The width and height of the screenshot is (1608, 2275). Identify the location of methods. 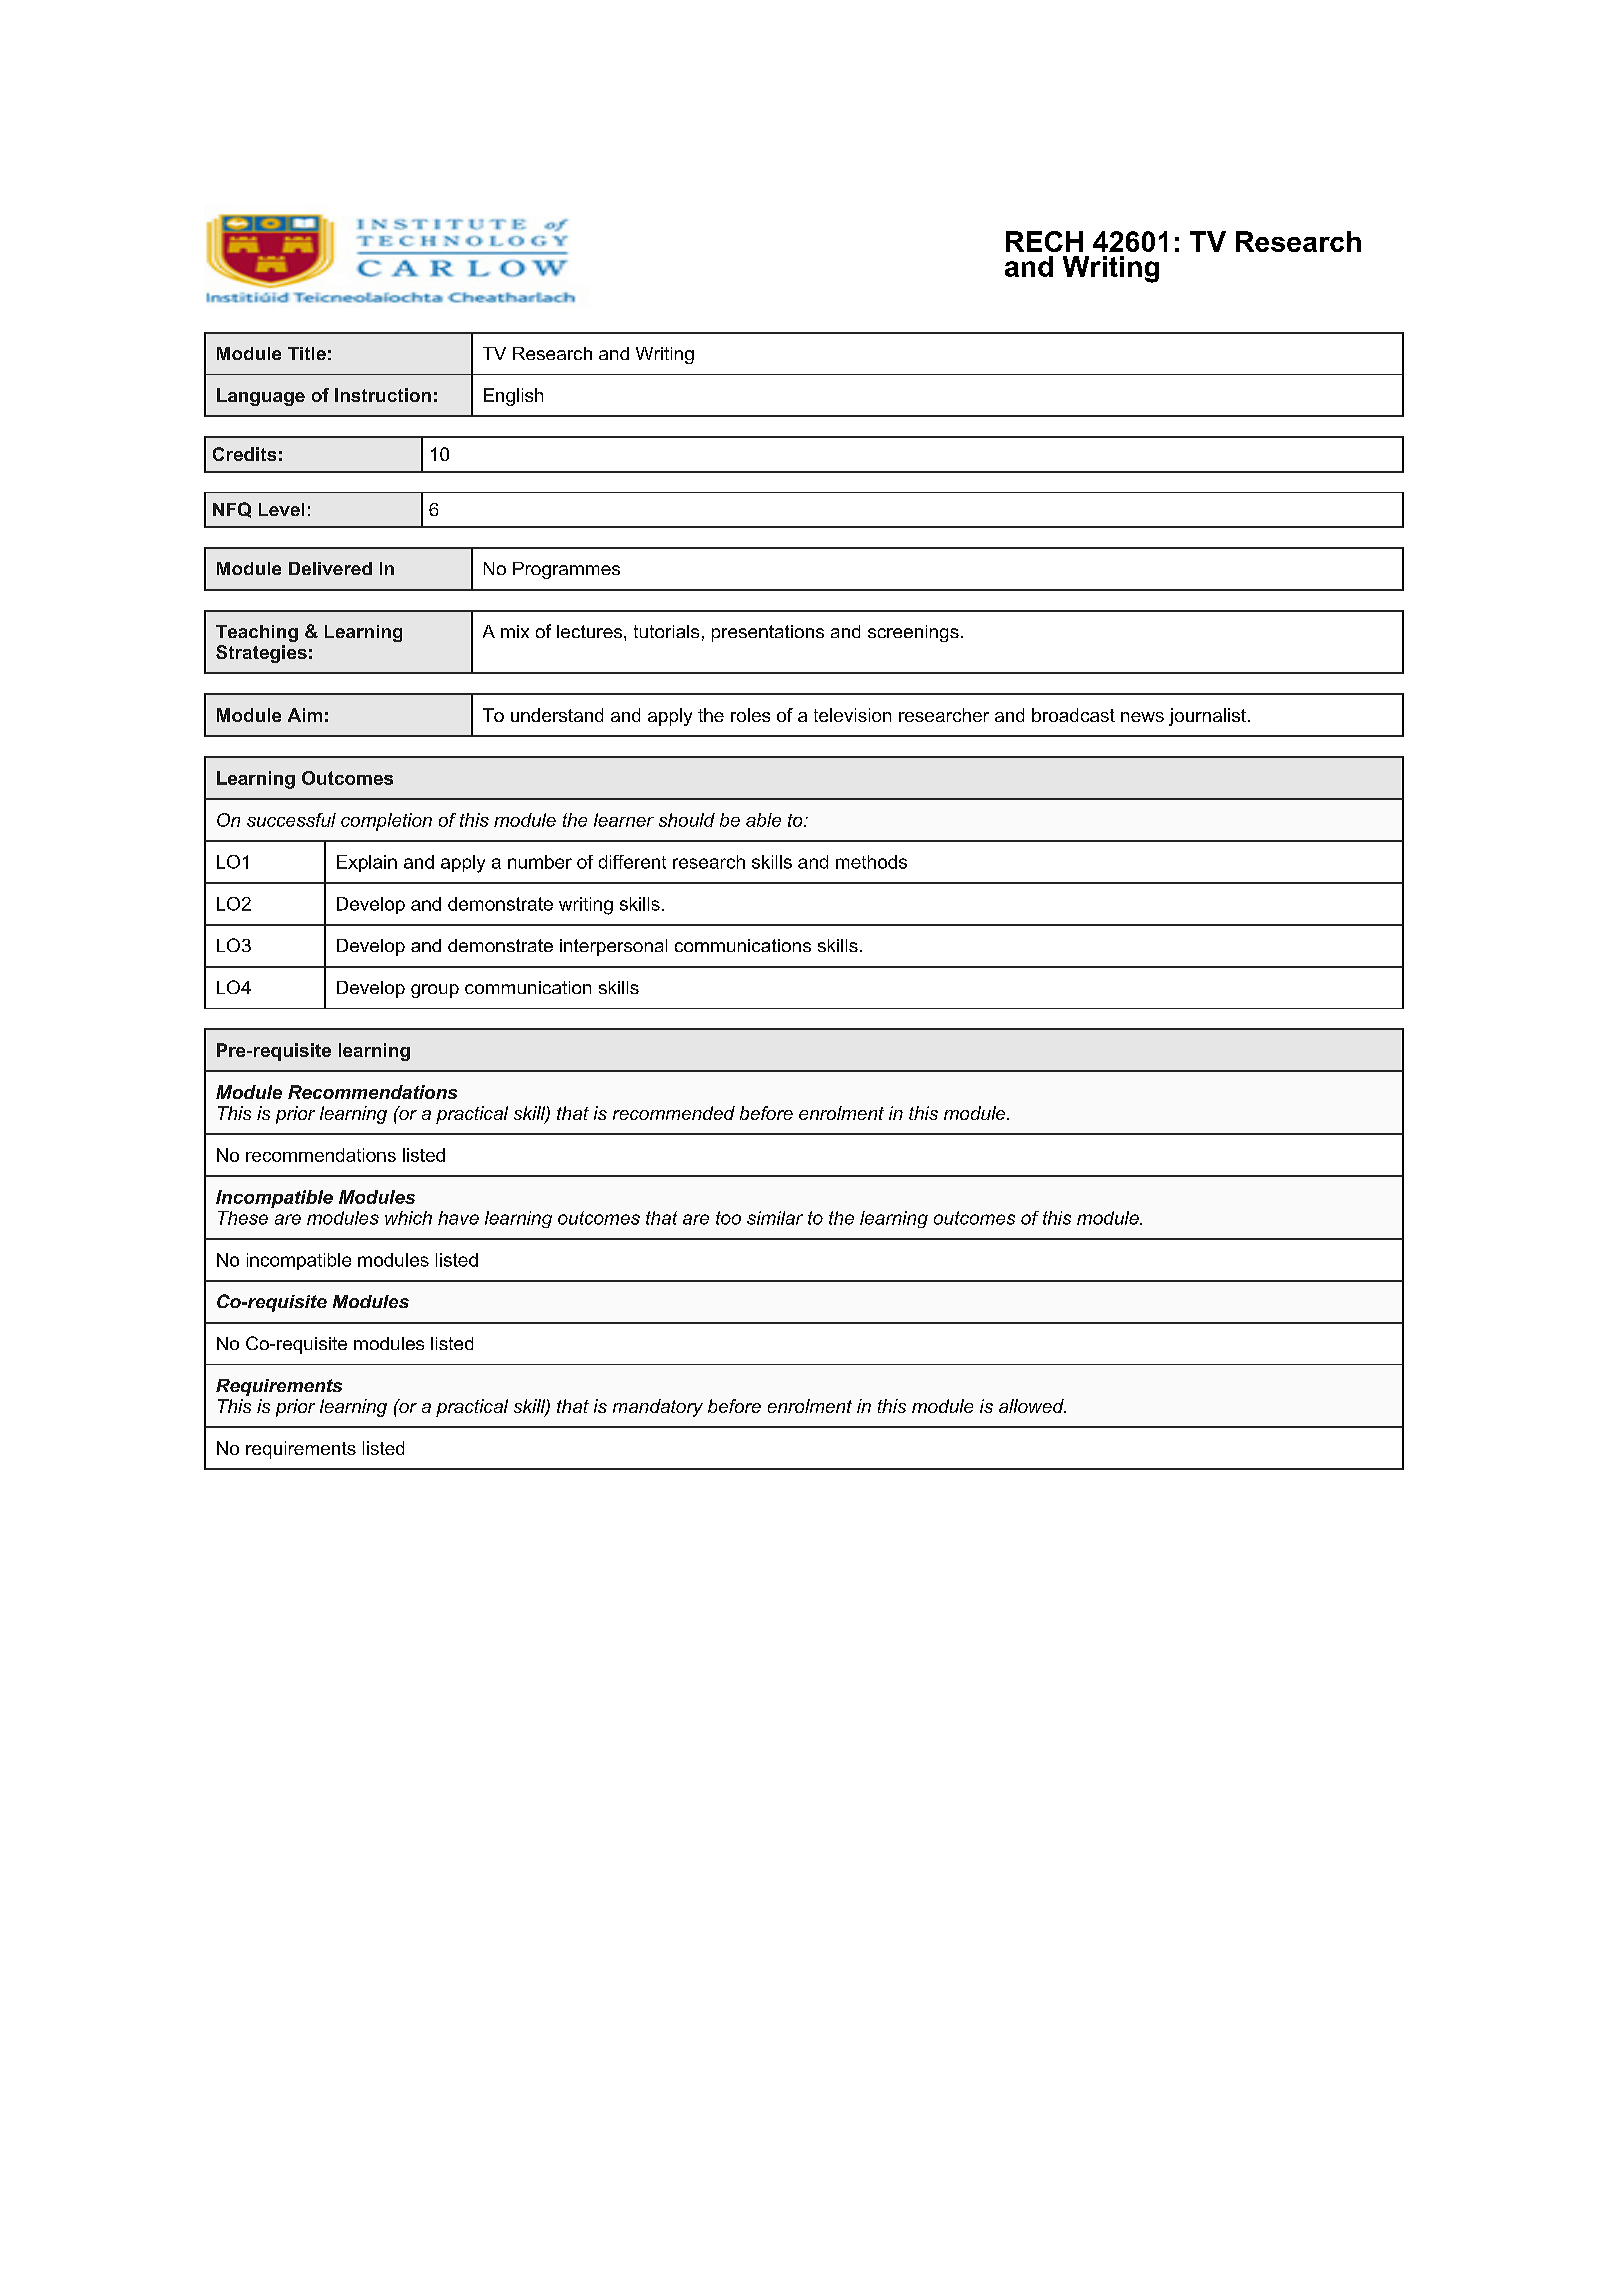
(871, 862).
